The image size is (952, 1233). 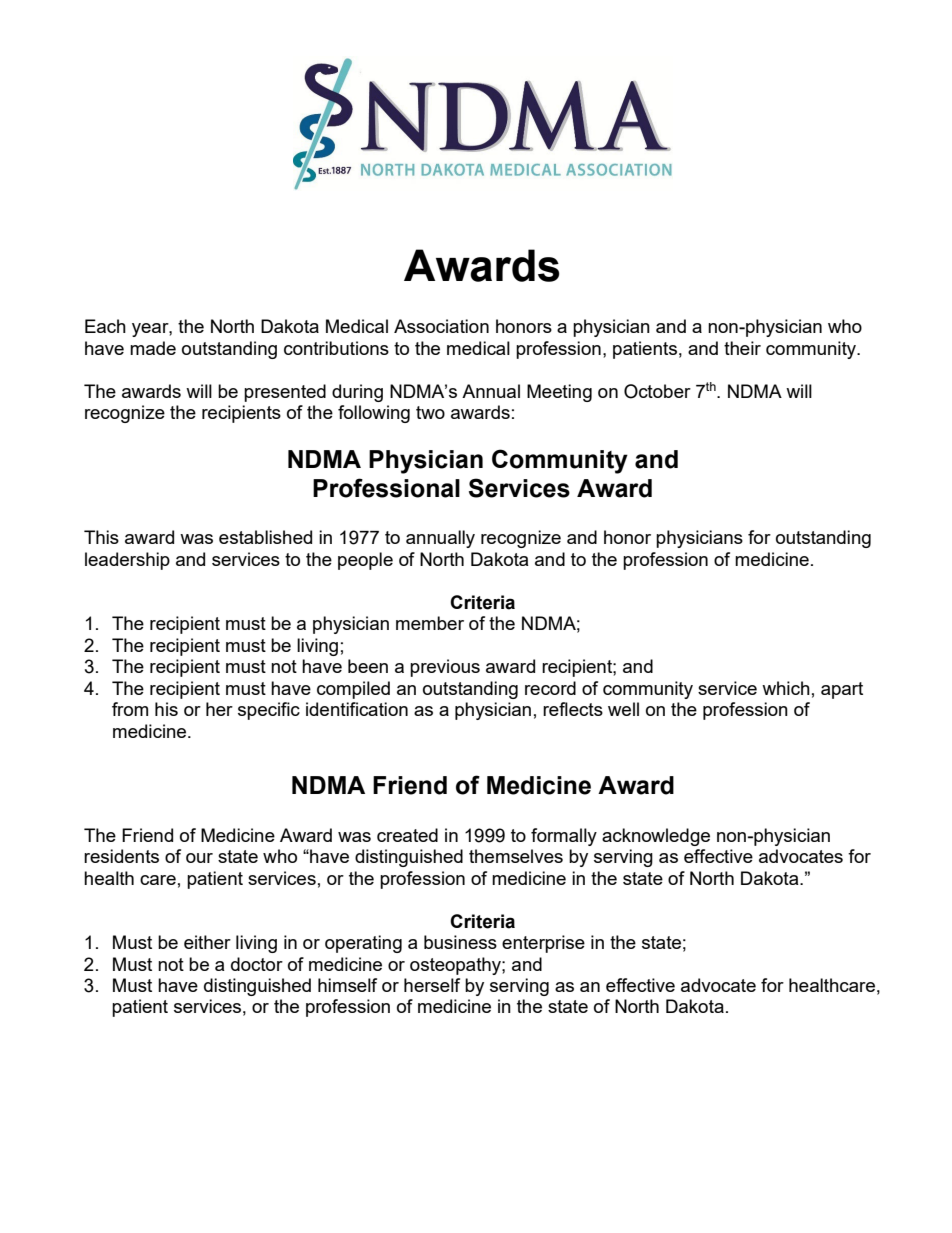 What do you see at coordinates (656, 837) in the screenshot?
I see `acknowledge` at bounding box center [656, 837].
